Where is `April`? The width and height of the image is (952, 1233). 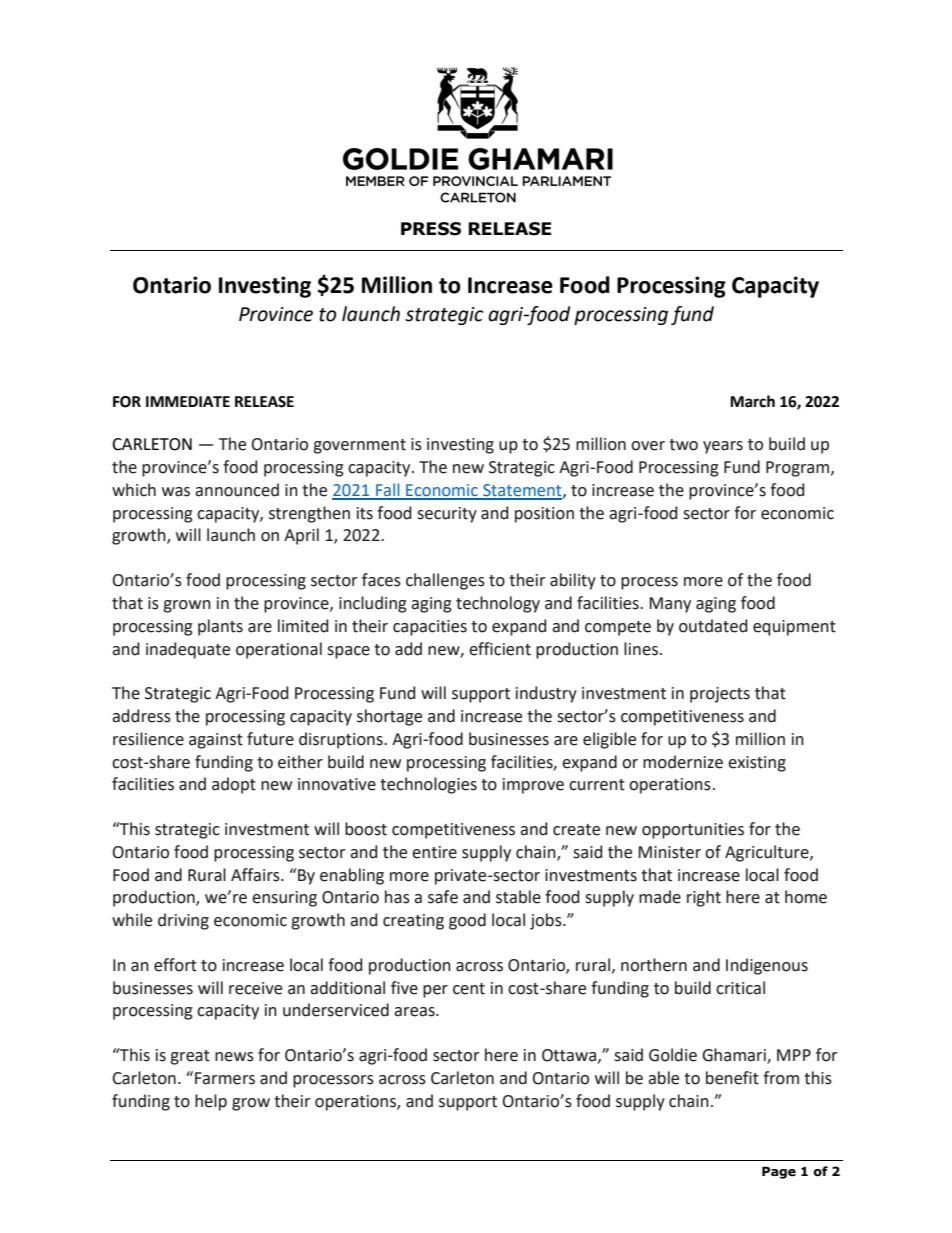
April is located at coordinates (301, 536).
